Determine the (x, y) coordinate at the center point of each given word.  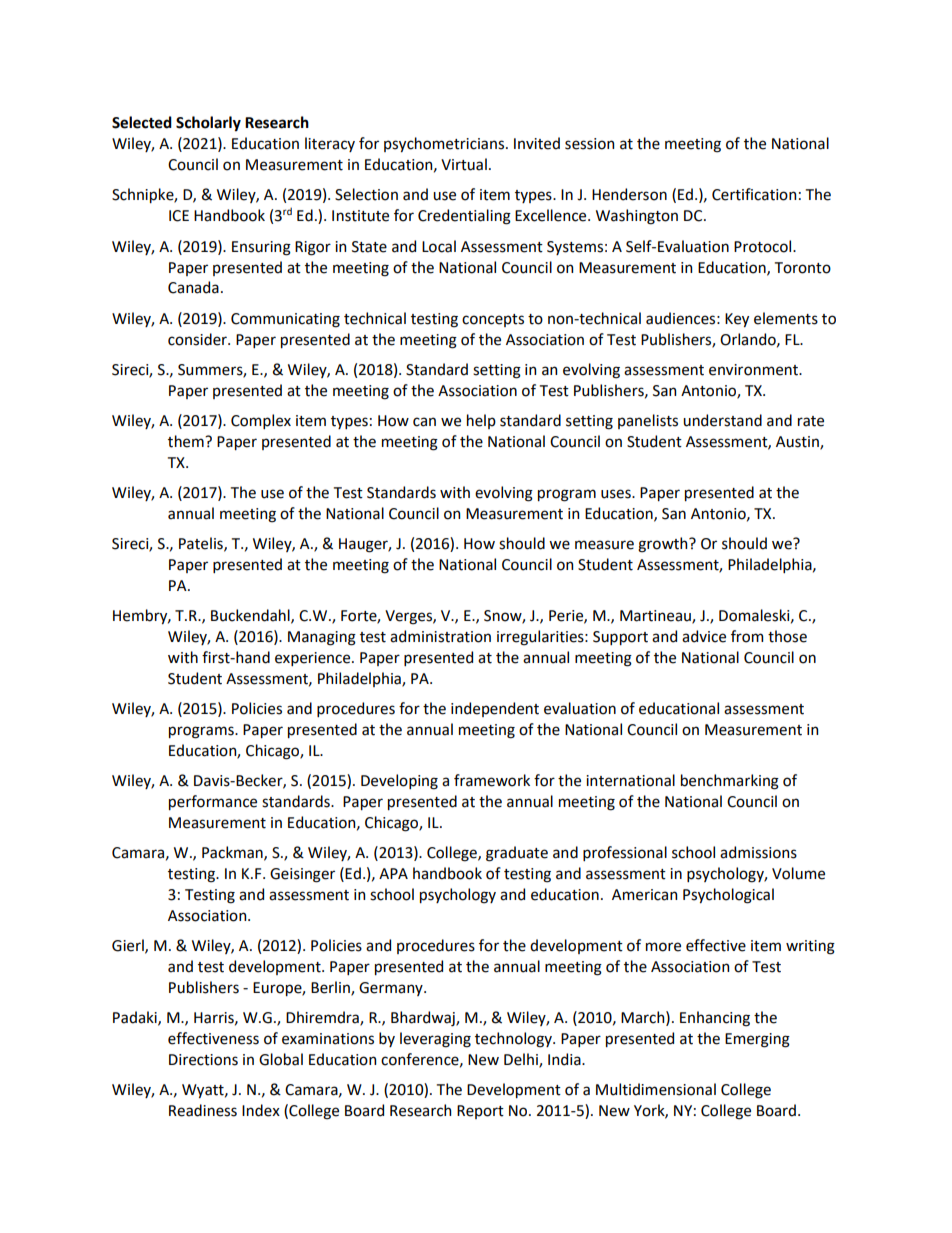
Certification (754, 194)
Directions (203, 1060)
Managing (322, 638)
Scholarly (208, 124)
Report (480, 1112)
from (747, 636)
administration (440, 636)
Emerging (757, 1040)
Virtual (464, 164)
